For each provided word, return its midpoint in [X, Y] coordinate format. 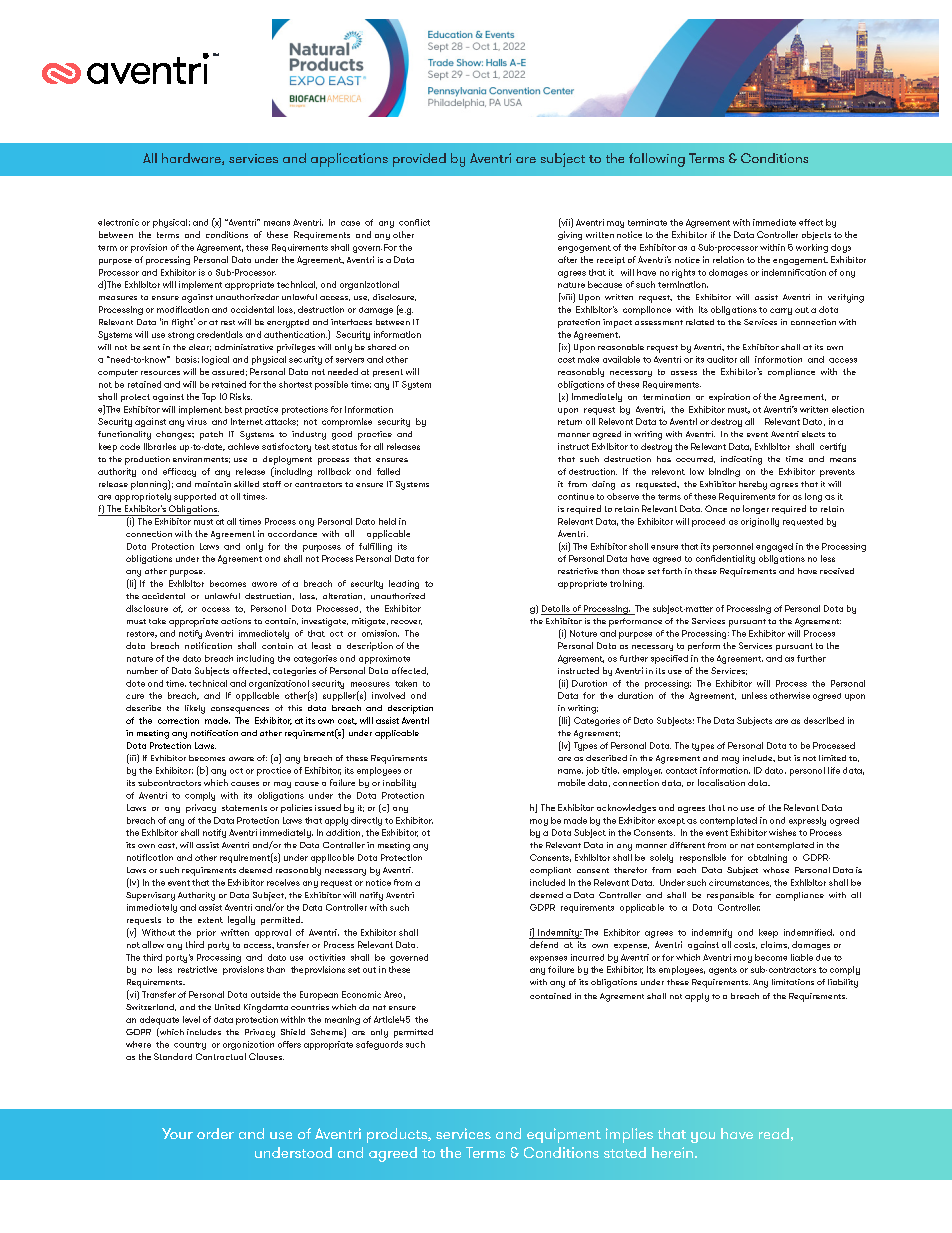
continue [576, 496]
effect [811, 222]
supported [195, 497]
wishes [782, 832]
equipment [564, 1135]
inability [399, 783]
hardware [192, 159]
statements [244, 808]
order [215, 1133]
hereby [753, 485]
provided [419, 160]
